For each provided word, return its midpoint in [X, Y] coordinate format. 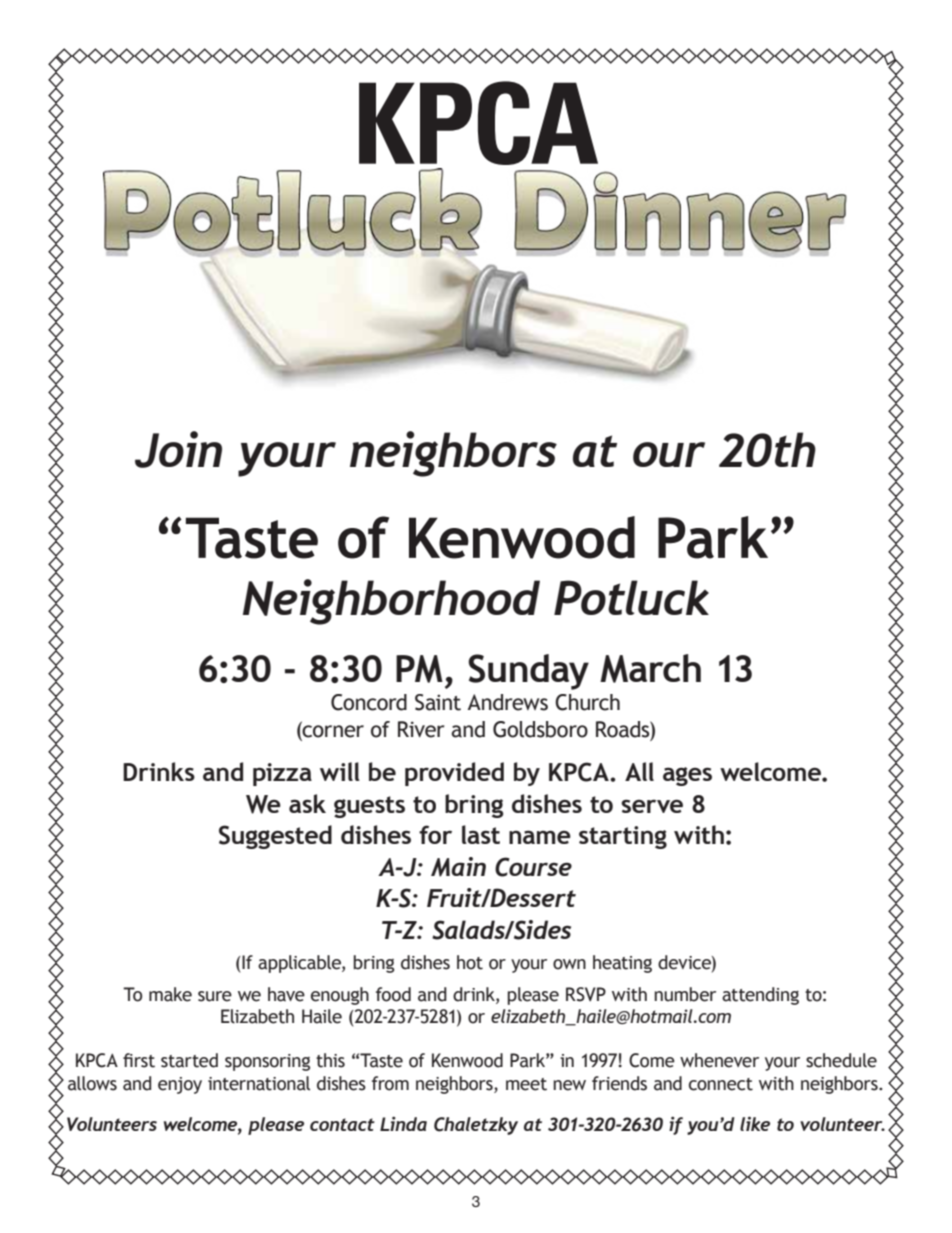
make [170, 994]
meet [526, 1084]
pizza [282, 774]
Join [178, 449]
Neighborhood [391, 602]
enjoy [180, 1085]
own [569, 964]
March [650, 668]
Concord [369, 702]
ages [687, 776]
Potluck [631, 597]
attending [760, 996]
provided [454, 774]
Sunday [528, 672]
